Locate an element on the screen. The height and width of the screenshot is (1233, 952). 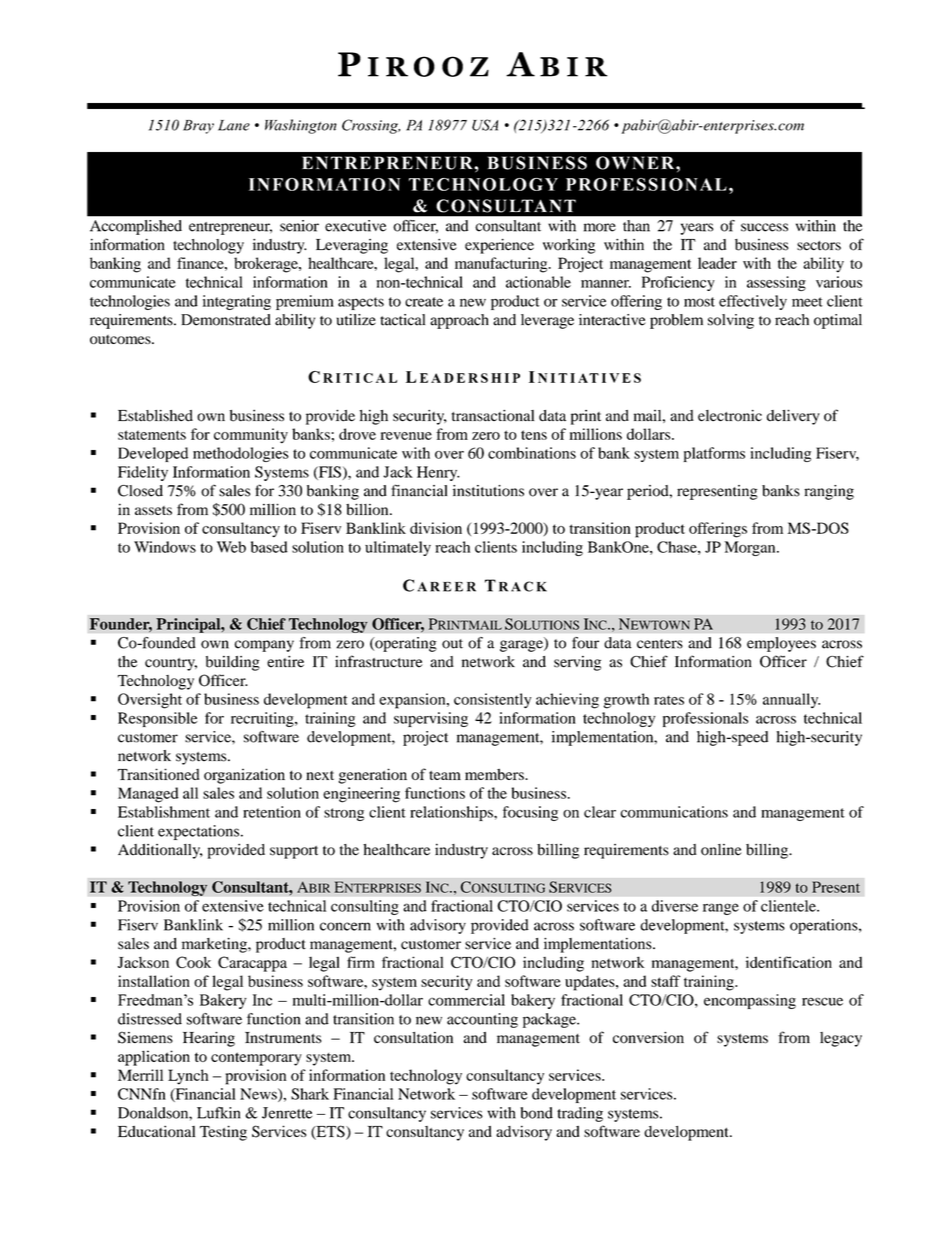
employees is located at coordinates (781, 644).
